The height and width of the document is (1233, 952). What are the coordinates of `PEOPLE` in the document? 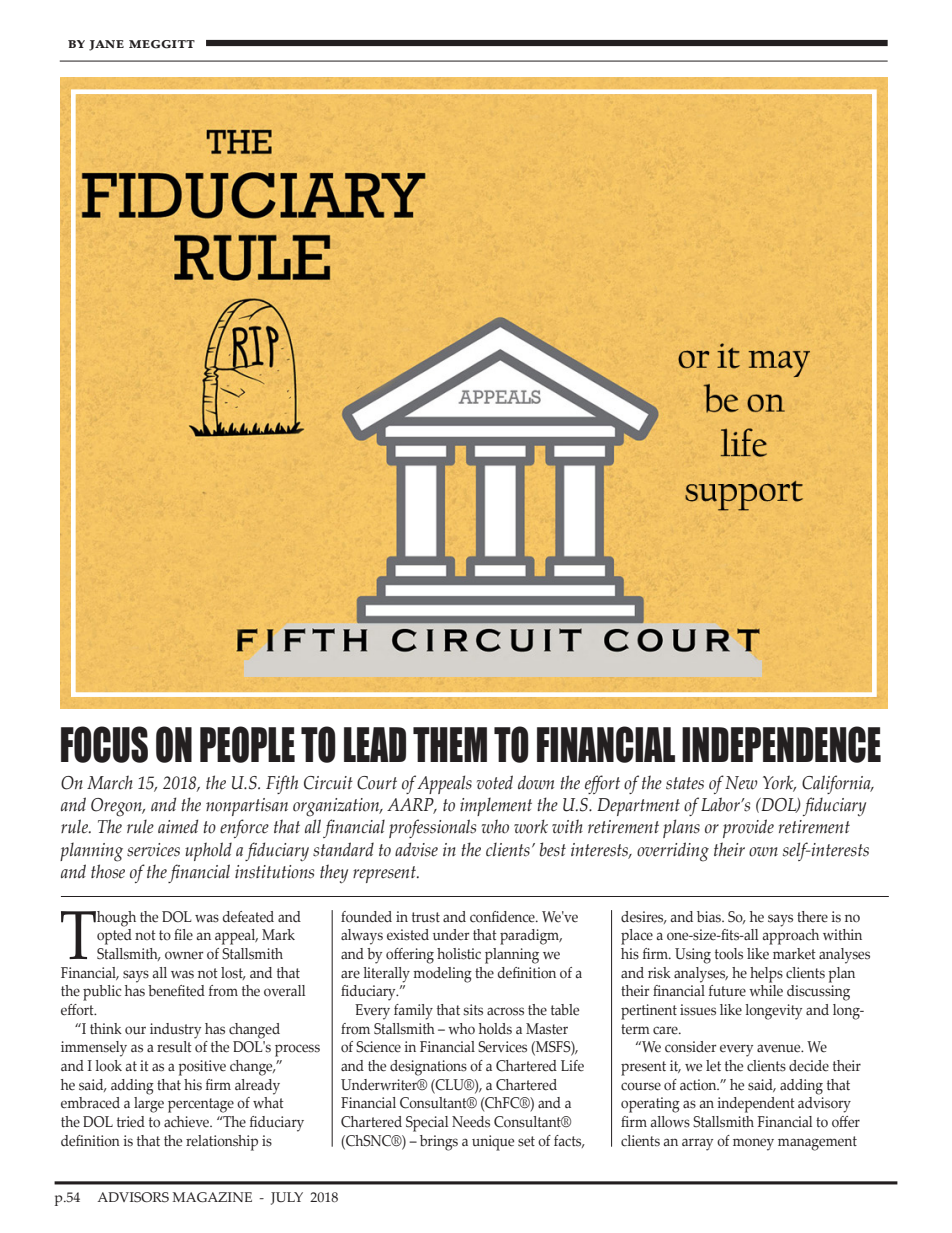 It's located at (247, 744).
